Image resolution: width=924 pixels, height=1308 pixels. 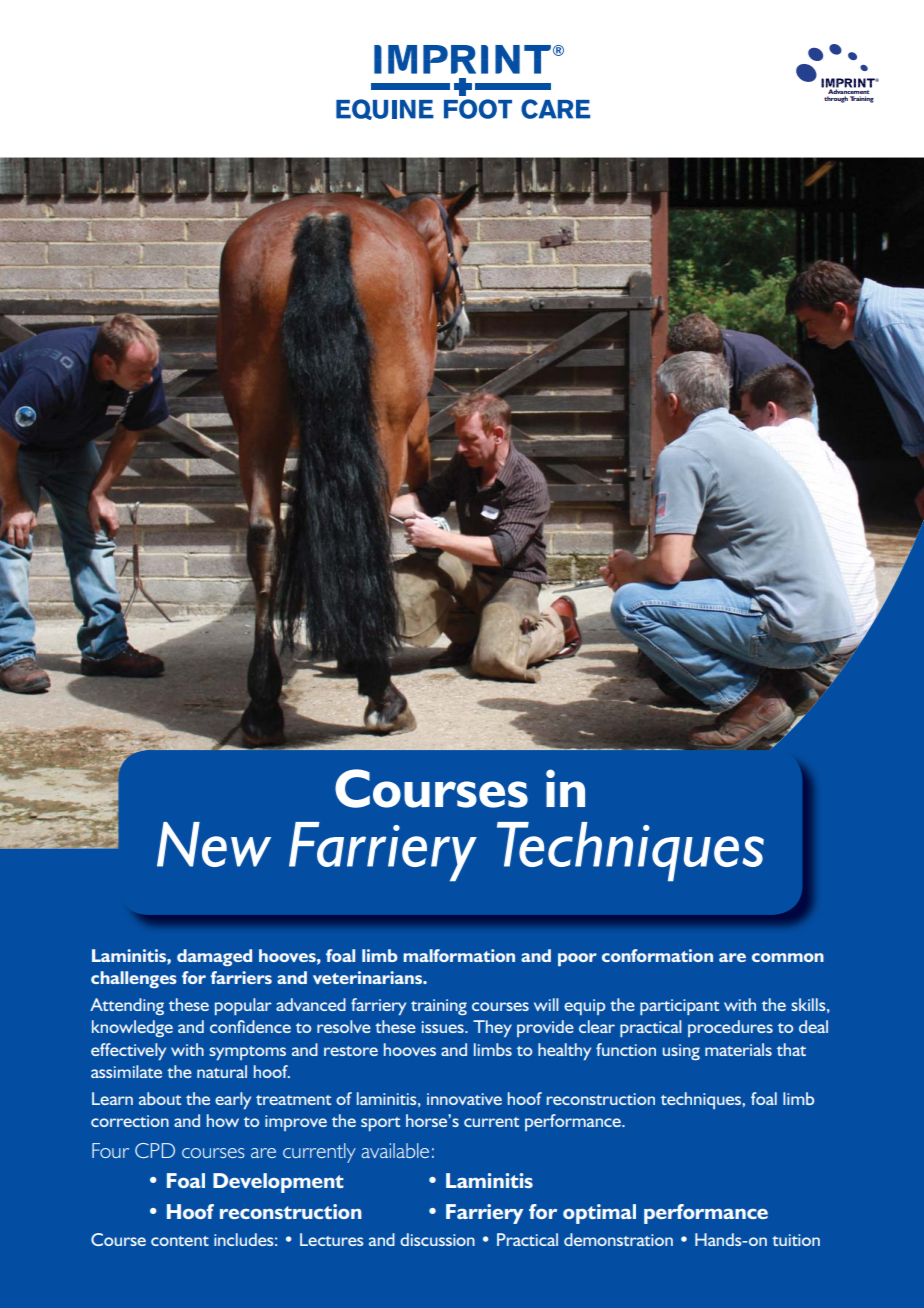 What do you see at coordinates (233, 1100) in the screenshot?
I see `early` at bounding box center [233, 1100].
